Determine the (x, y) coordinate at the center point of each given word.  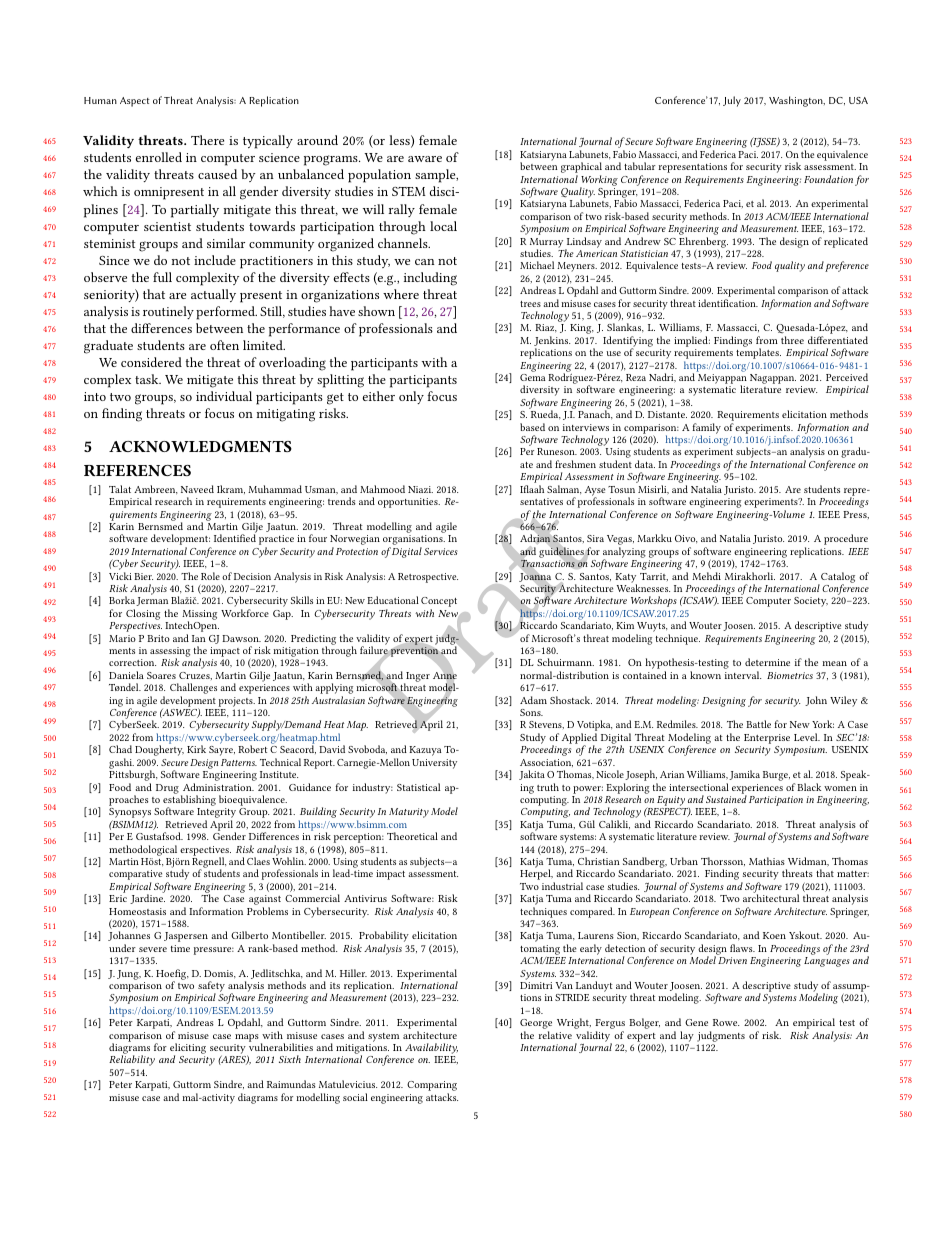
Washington (797, 101)
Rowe (726, 1022)
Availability (431, 1050)
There (207, 140)
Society (811, 602)
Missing (199, 616)
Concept (439, 603)
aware (425, 159)
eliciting (188, 1050)
